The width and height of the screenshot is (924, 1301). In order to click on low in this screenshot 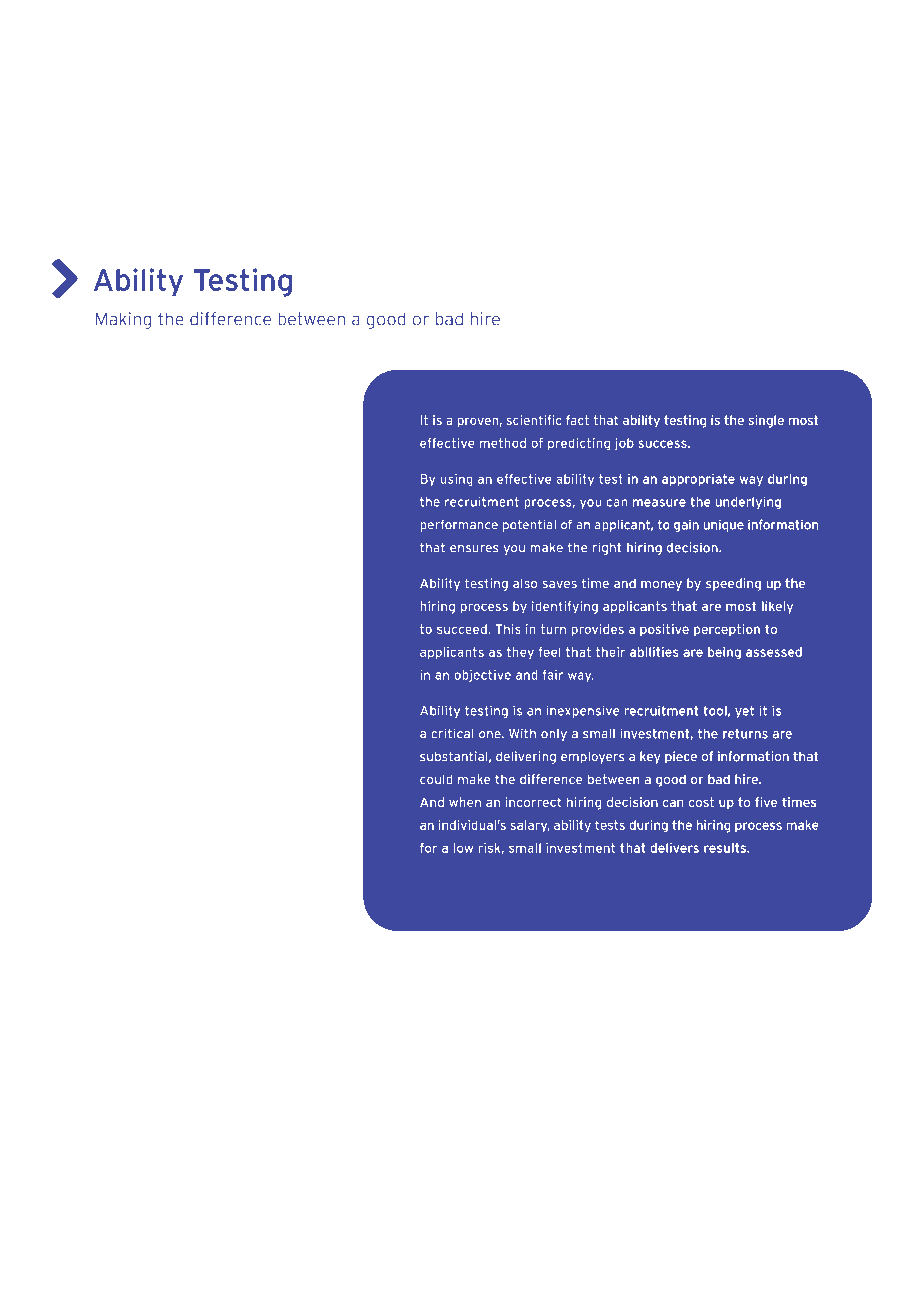, I will do `click(463, 848)`.
